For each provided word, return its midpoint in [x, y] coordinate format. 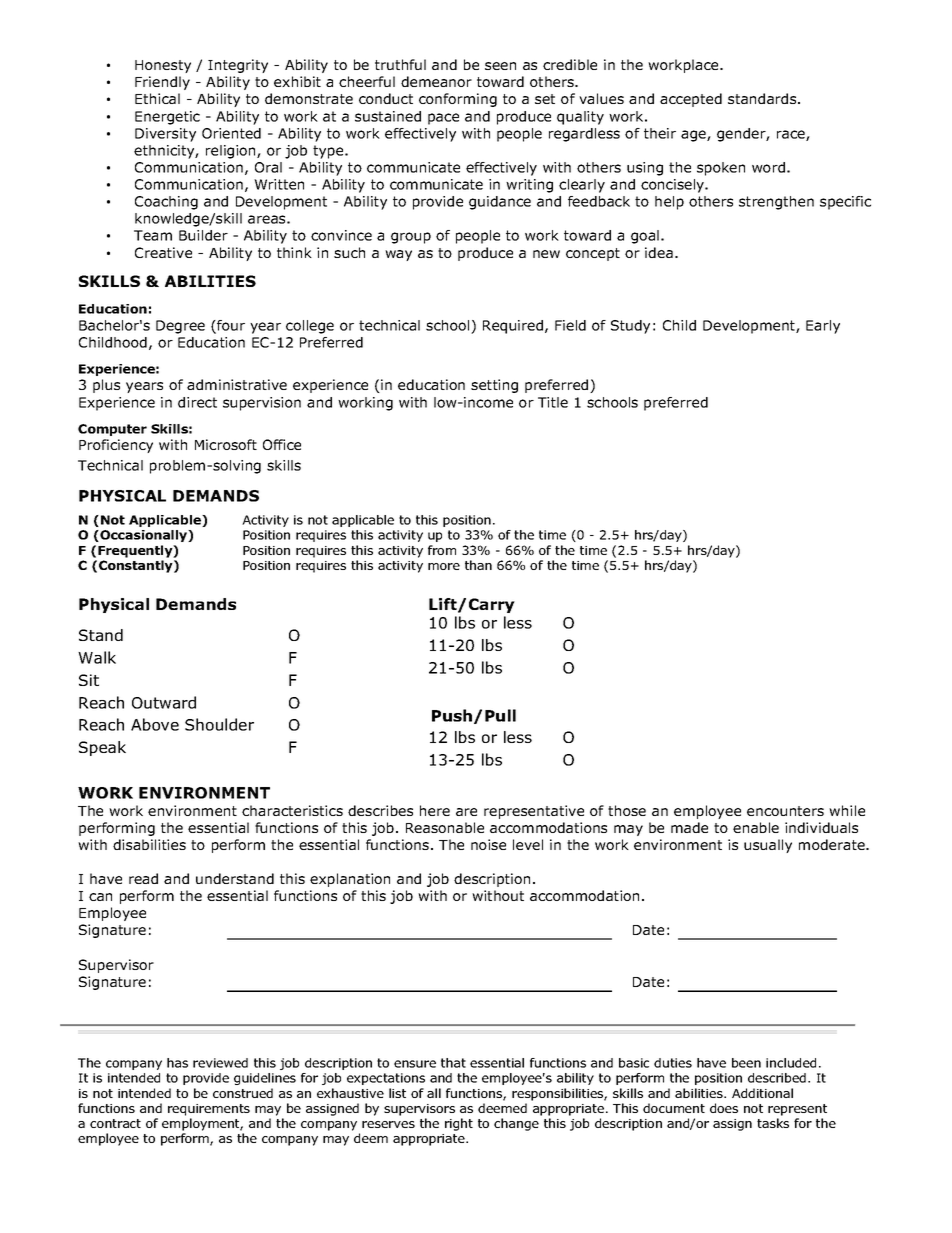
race [792, 135]
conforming [458, 100]
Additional [762, 1093]
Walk [97, 657]
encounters [785, 811]
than [478, 565]
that [453, 1063]
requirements [209, 1110]
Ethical [157, 98]
